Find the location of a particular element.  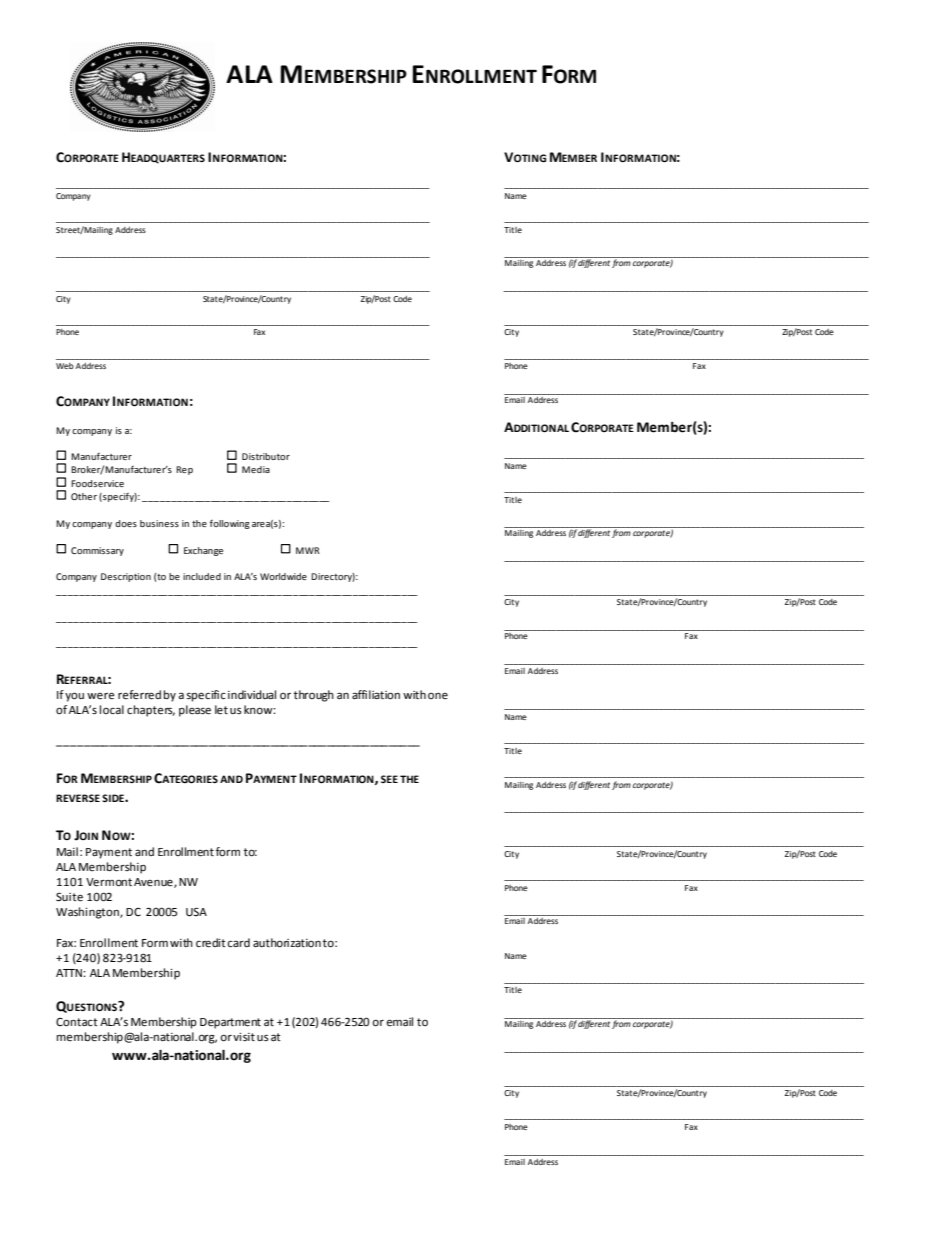

Distributor is located at coordinates (266, 456).
